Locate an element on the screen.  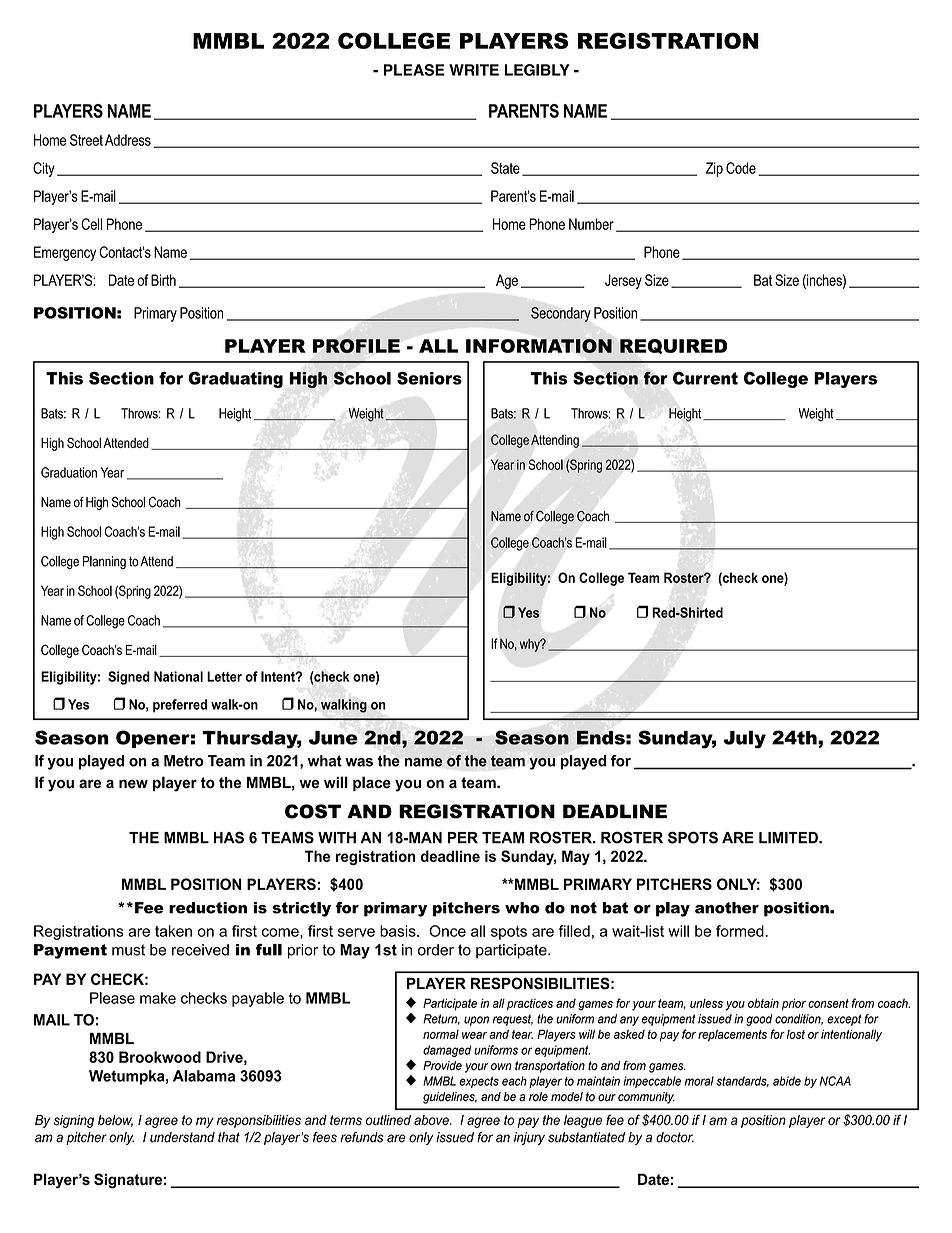
below is located at coordinates (115, 1121).
